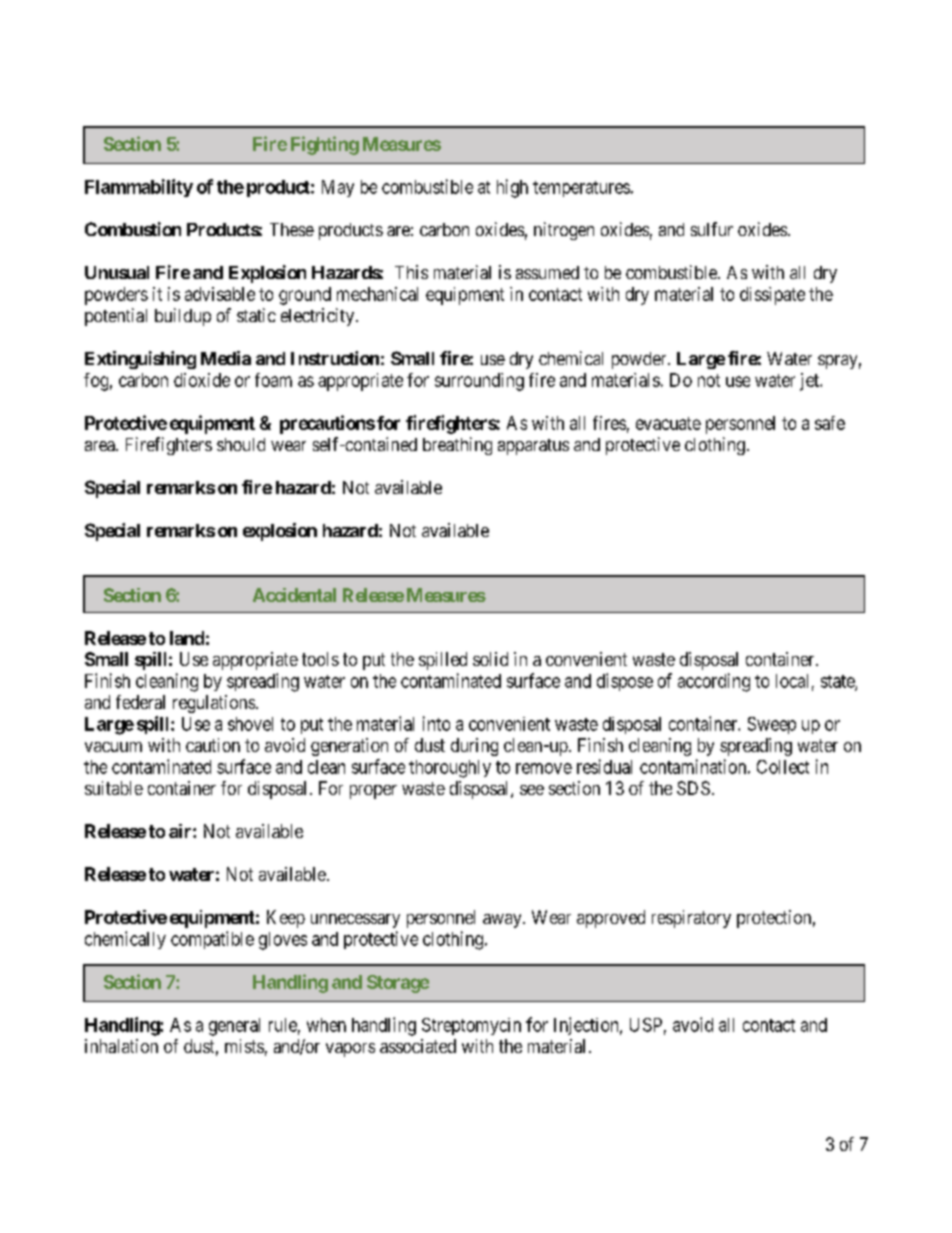 The image size is (952, 1233). I want to click on respiratory, so click(691, 919).
